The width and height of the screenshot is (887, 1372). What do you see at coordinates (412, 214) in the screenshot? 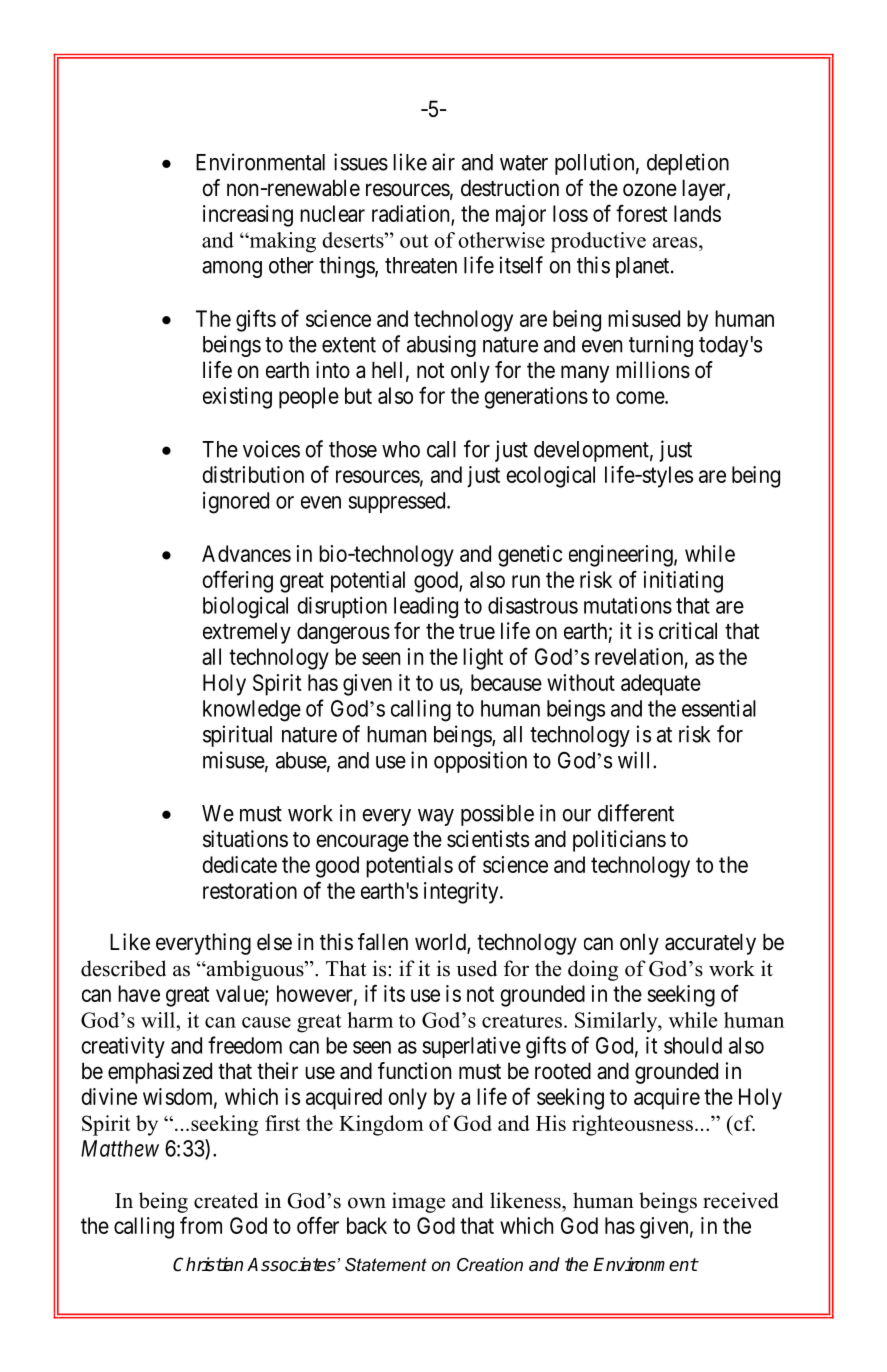
I see `radiation` at bounding box center [412, 214].
